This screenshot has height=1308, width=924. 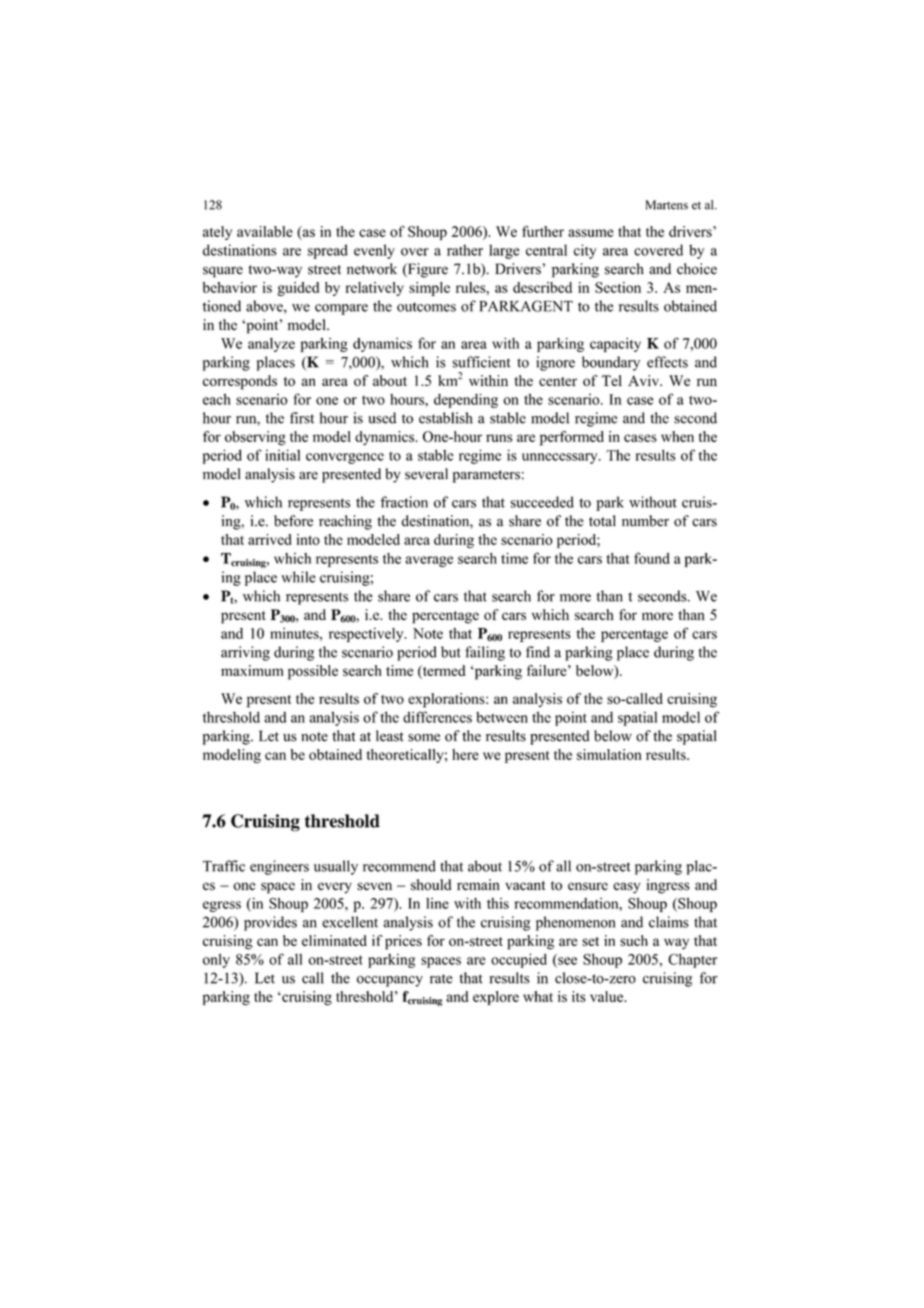 What do you see at coordinates (216, 961) in the screenshot?
I see `only` at bounding box center [216, 961].
